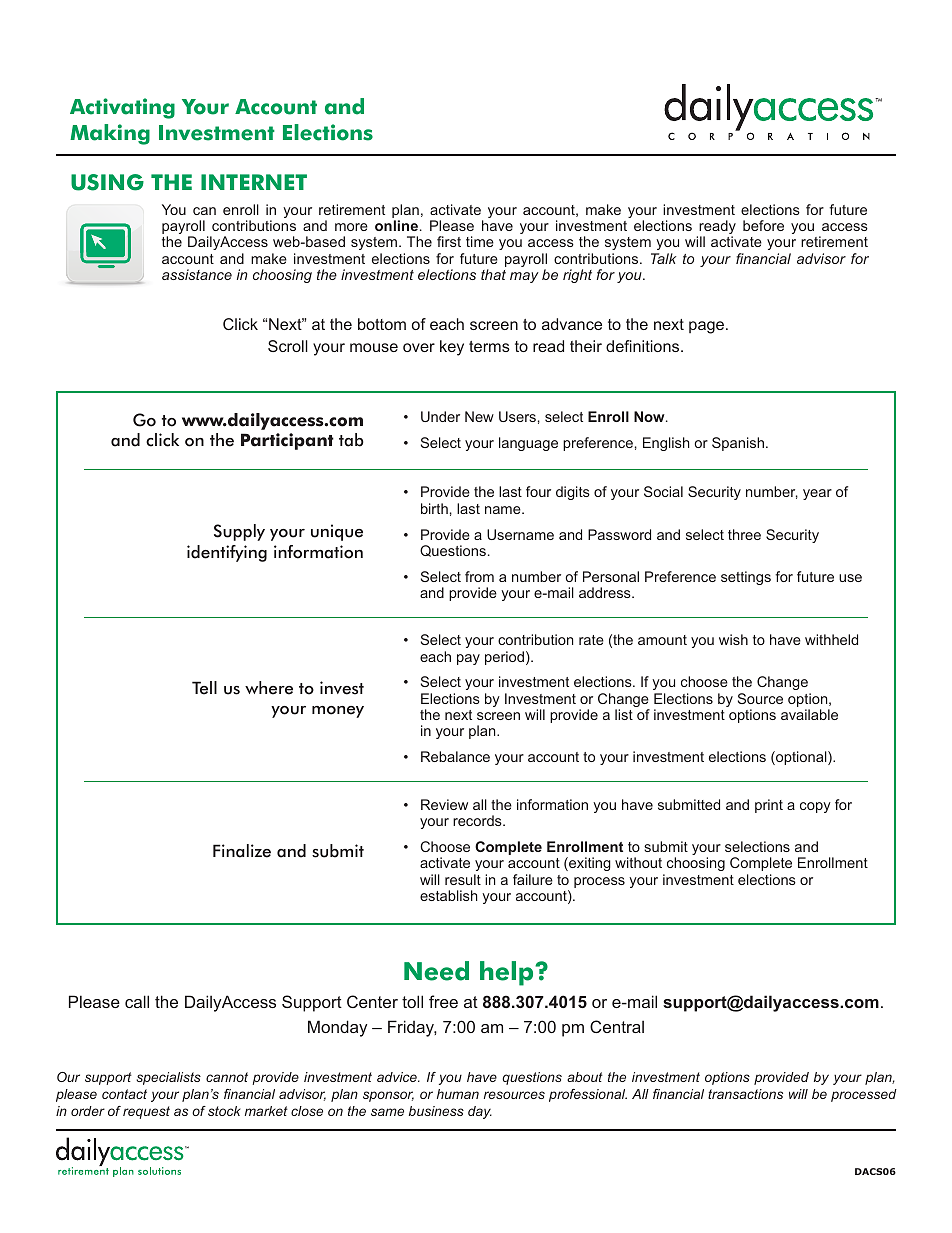 Image resolution: width=952 pixels, height=1233 pixels. I want to click on Making, so click(110, 134).
